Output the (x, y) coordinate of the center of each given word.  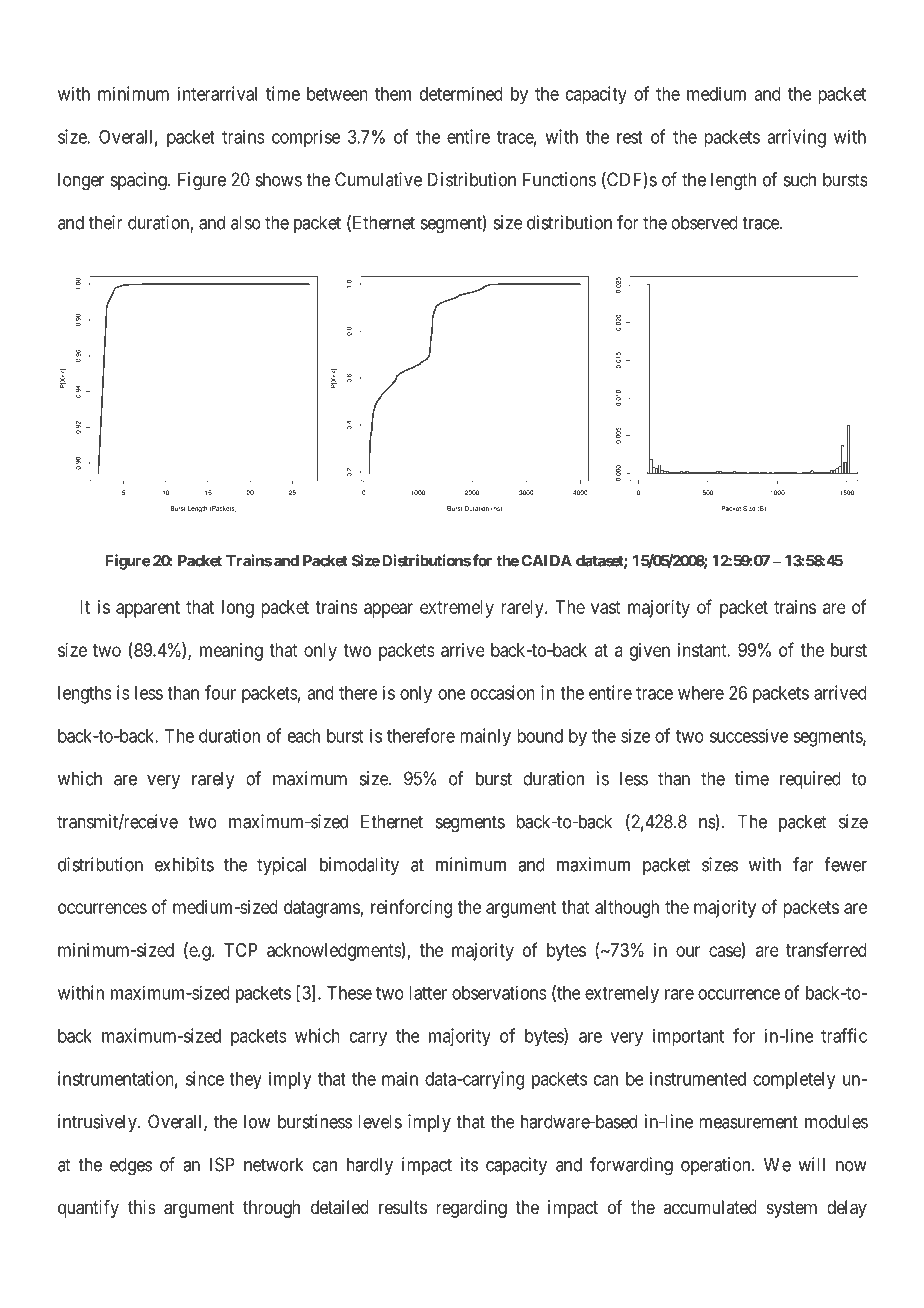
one (452, 694)
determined (461, 93)
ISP (222, 1164)
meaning (231, 652)
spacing (140, 181)
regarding (471, 1209)
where (701, 693)
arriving (796, 138)
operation (717, 1166)
